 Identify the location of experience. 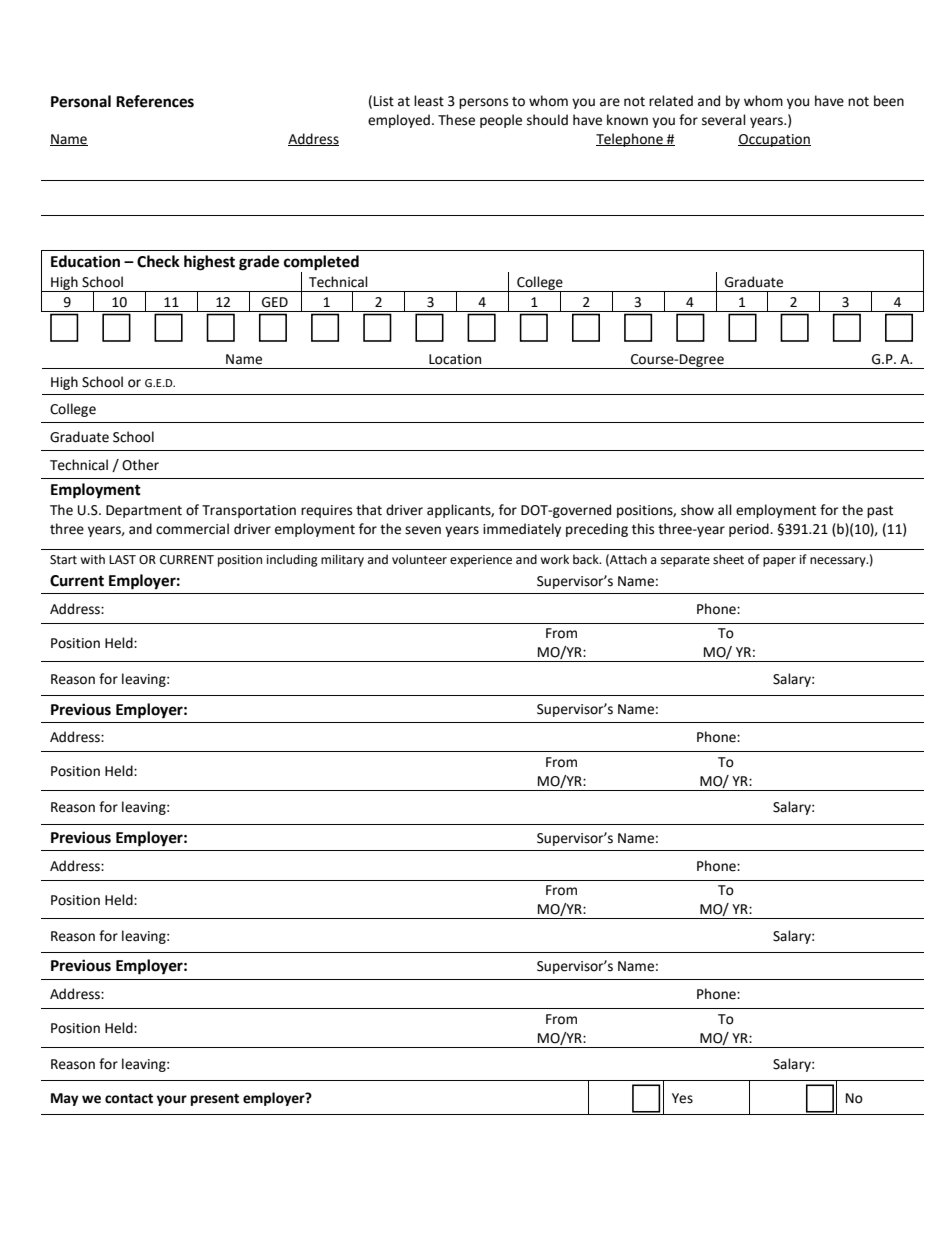
(481, 561).
